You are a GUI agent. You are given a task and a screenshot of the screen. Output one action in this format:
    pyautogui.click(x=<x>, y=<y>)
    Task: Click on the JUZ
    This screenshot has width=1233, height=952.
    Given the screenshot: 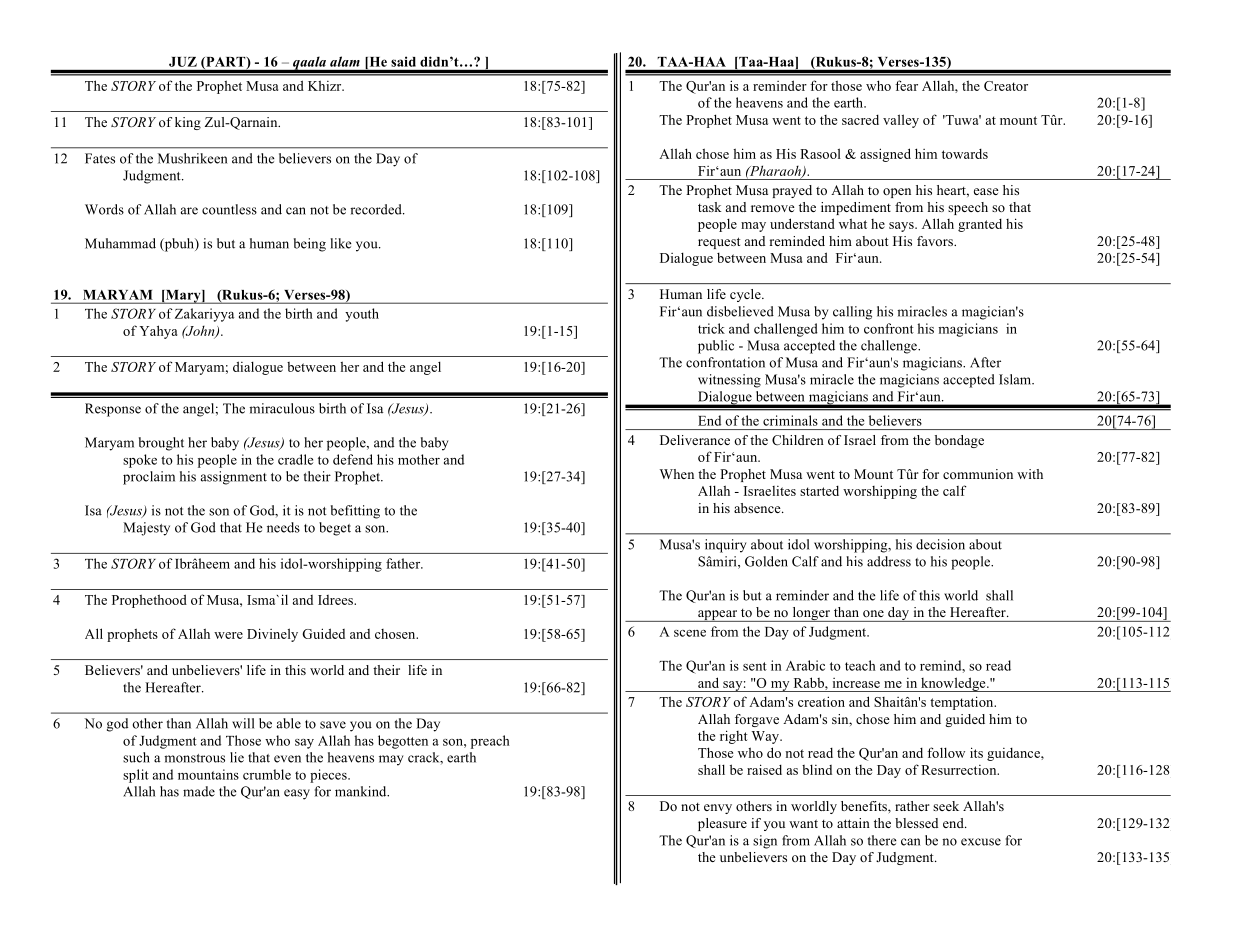 What is the action you would take?
    pyautogui.click(x=183, y=62)
